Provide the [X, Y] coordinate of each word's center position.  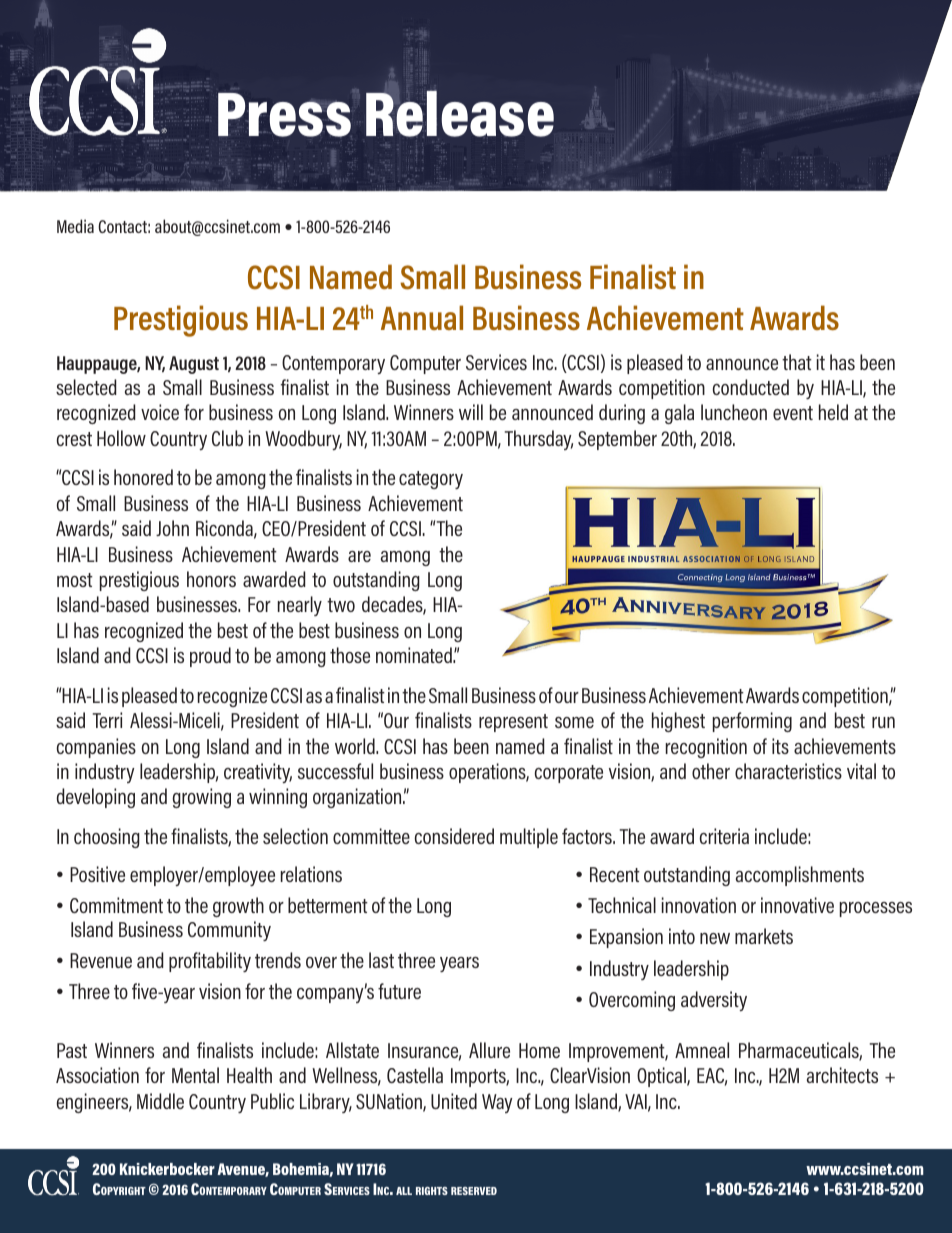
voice [160, 412]
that [797, 362]
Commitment [116, 905]
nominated [415, 655]
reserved [474, 1191]
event [793, 413]
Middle [160, 1101]
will [471, 412]
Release [460, 113]
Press [284, 115]
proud [210, 657]
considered [454, 836]
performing [752, 722]
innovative [797, 905]
